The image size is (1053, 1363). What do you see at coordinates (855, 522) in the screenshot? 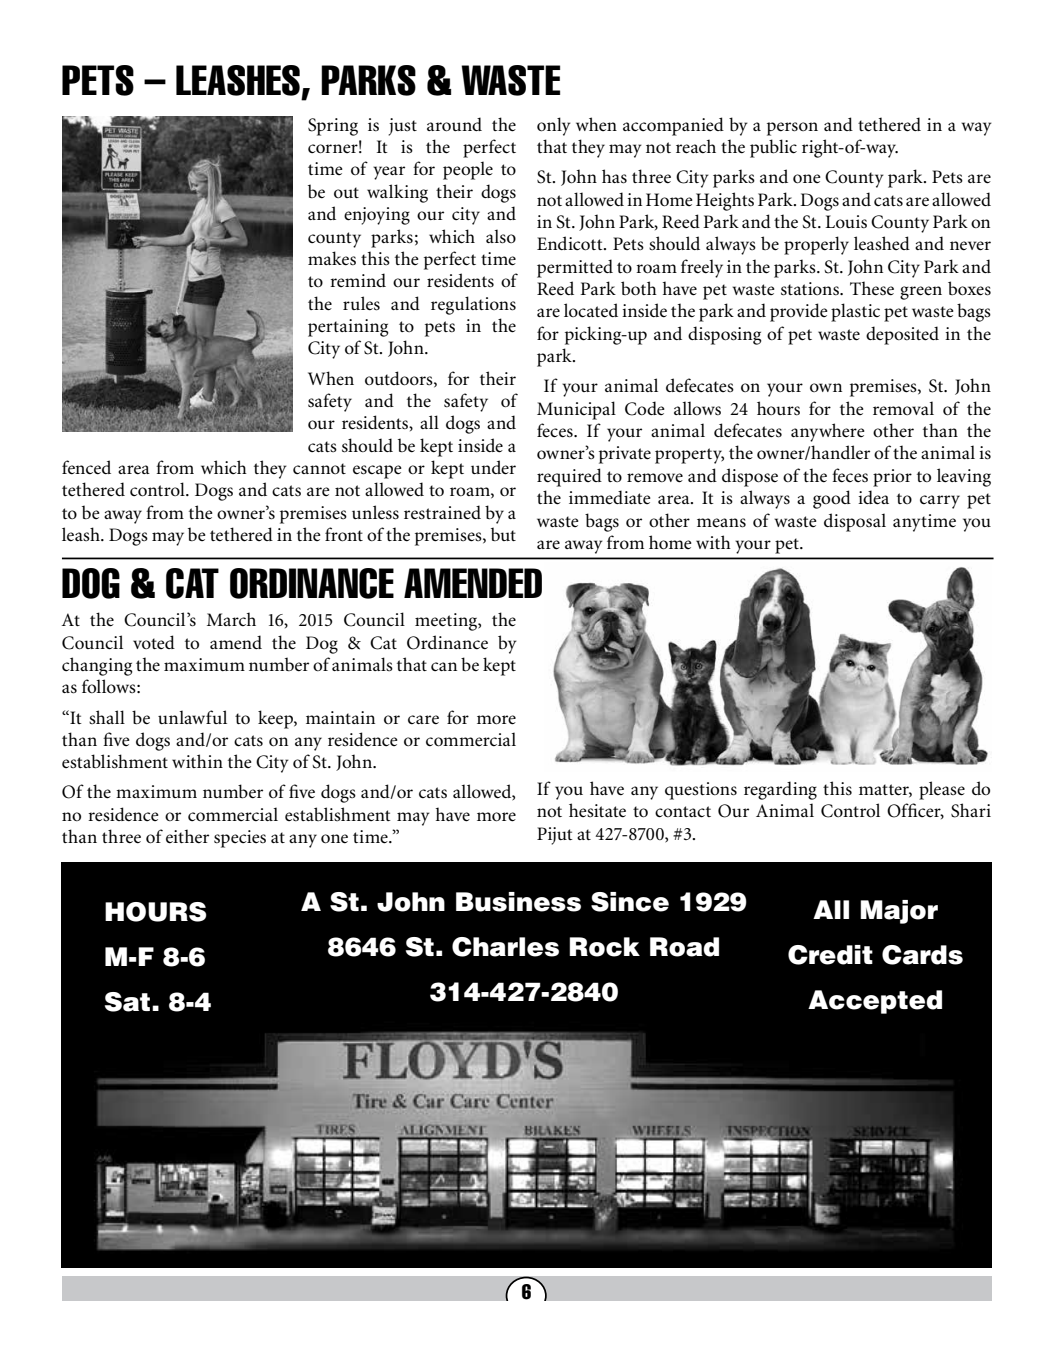
I see `disposal` at bounding box center [855, 522].
